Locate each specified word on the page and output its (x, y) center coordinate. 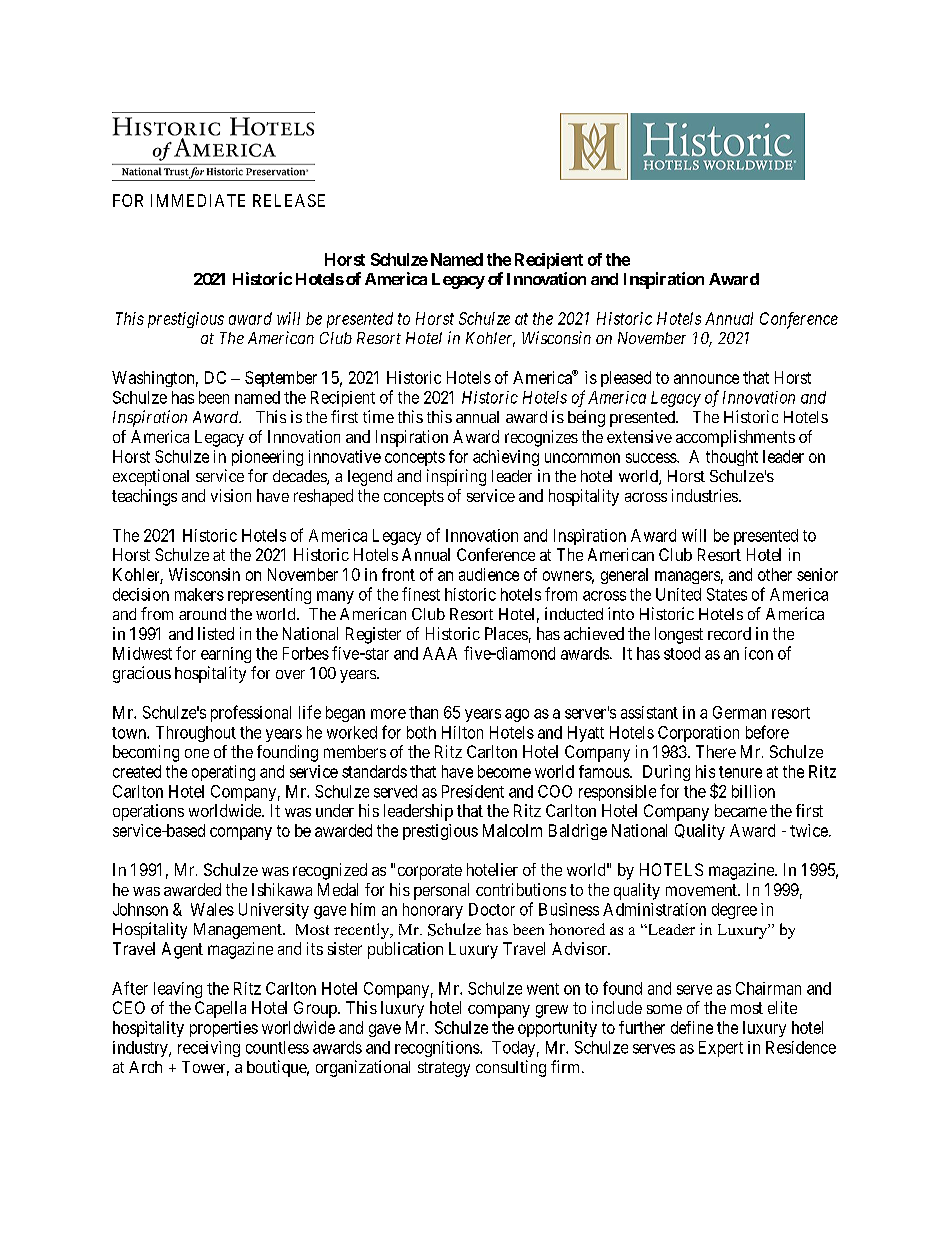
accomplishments (735, 438)
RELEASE (289, 200)
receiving (209, 1049)
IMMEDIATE (198, 200)
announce (706, 379)
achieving (506, 458)
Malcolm (512, 830)
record (729, 633)
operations (148, 812)
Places (506, 633)
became (741, 810)
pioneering (267, 458)
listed (216, 633)
